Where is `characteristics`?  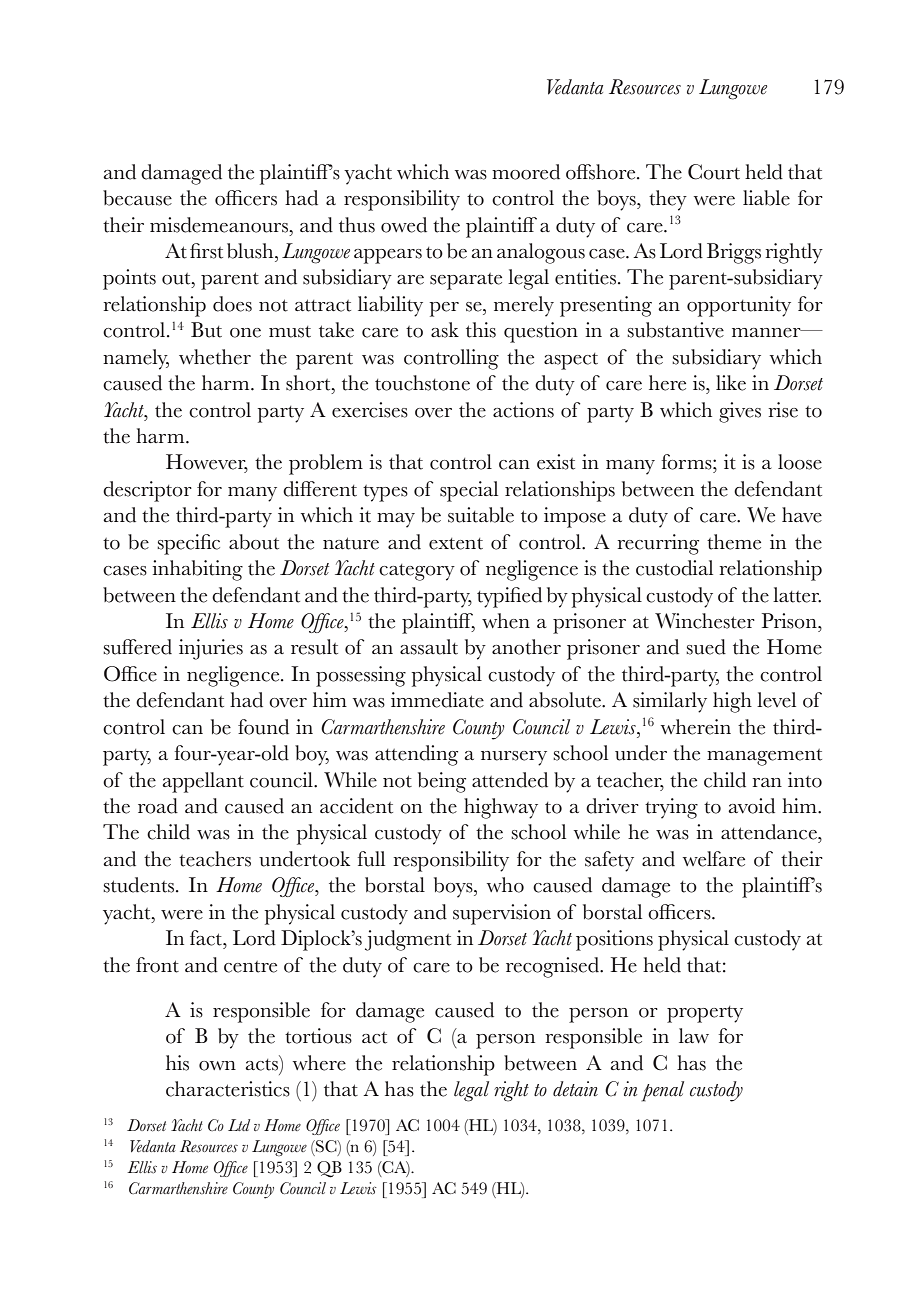 characteristics is located at coordinates (228, 1089).
